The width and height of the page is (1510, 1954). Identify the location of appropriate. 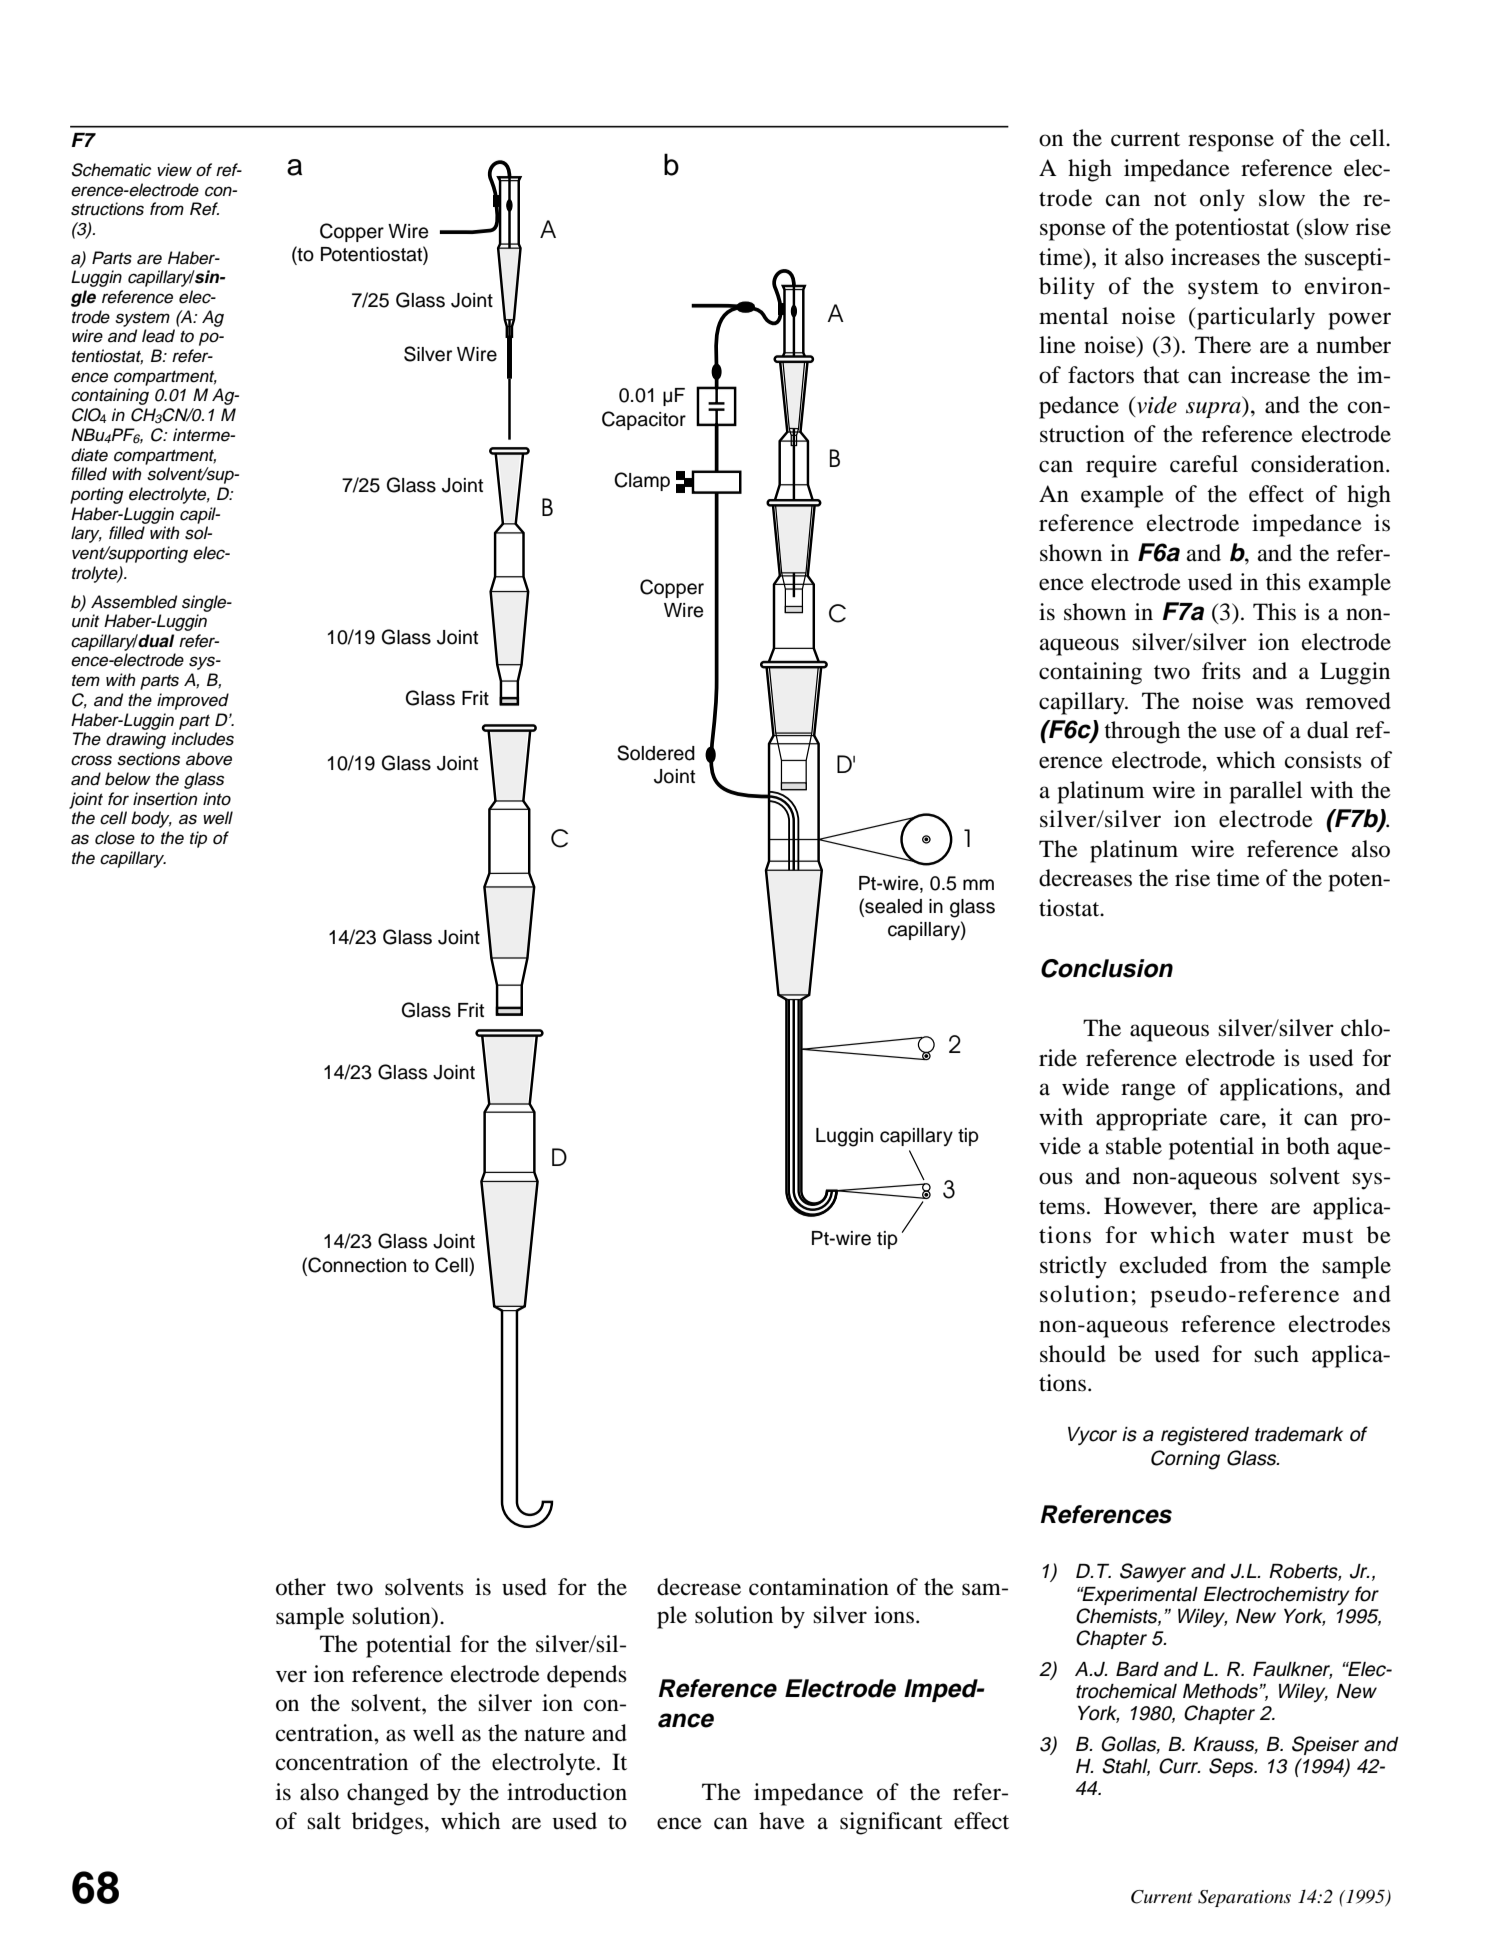
(1151, 1119).
